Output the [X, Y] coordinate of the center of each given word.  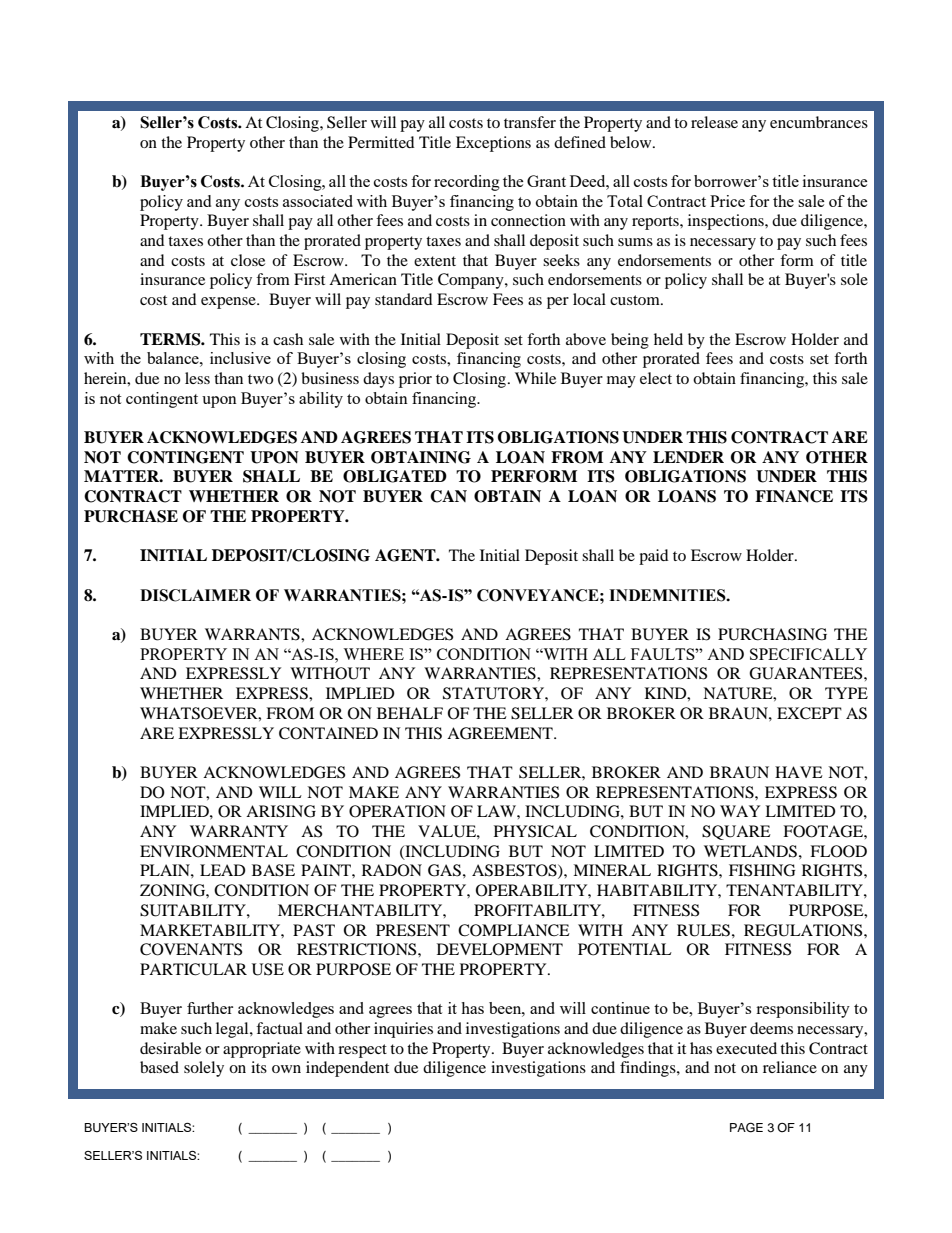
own [286, 1069]
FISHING [762, 870]
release [714, 122]
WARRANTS [253, 634]
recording [467, 183]
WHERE [373, 654]
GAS [444, 870]
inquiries [403, 1030]
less [197, 378]
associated [318, 201]
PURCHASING [772, 634]
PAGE [746, 1127]
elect [656, 378]
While [535, 378]
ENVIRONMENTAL [214, 851]
